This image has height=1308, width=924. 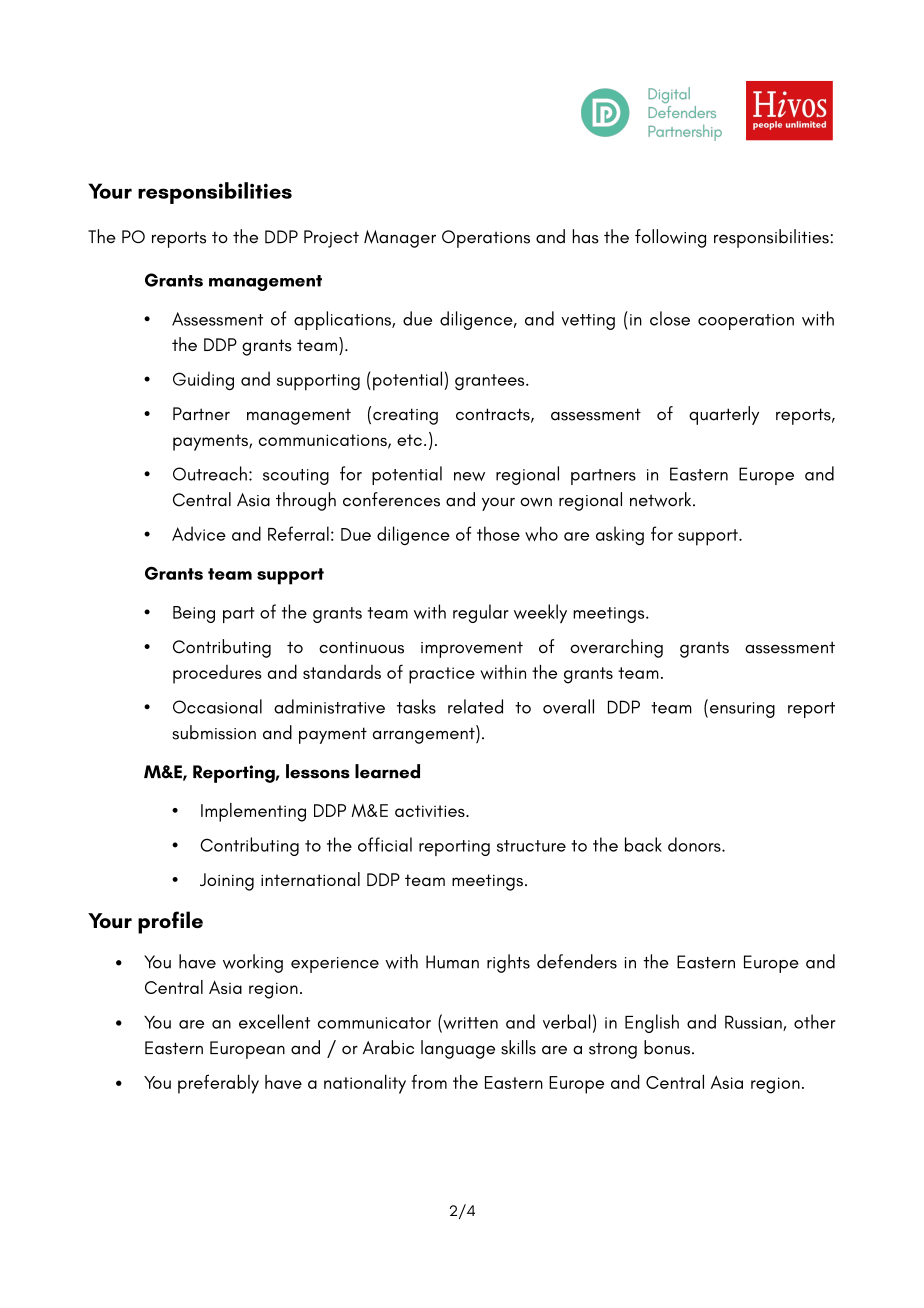 What do you see at coordinates (670, 238) in the image?
I see `following` at bounding box center [670, 238].
